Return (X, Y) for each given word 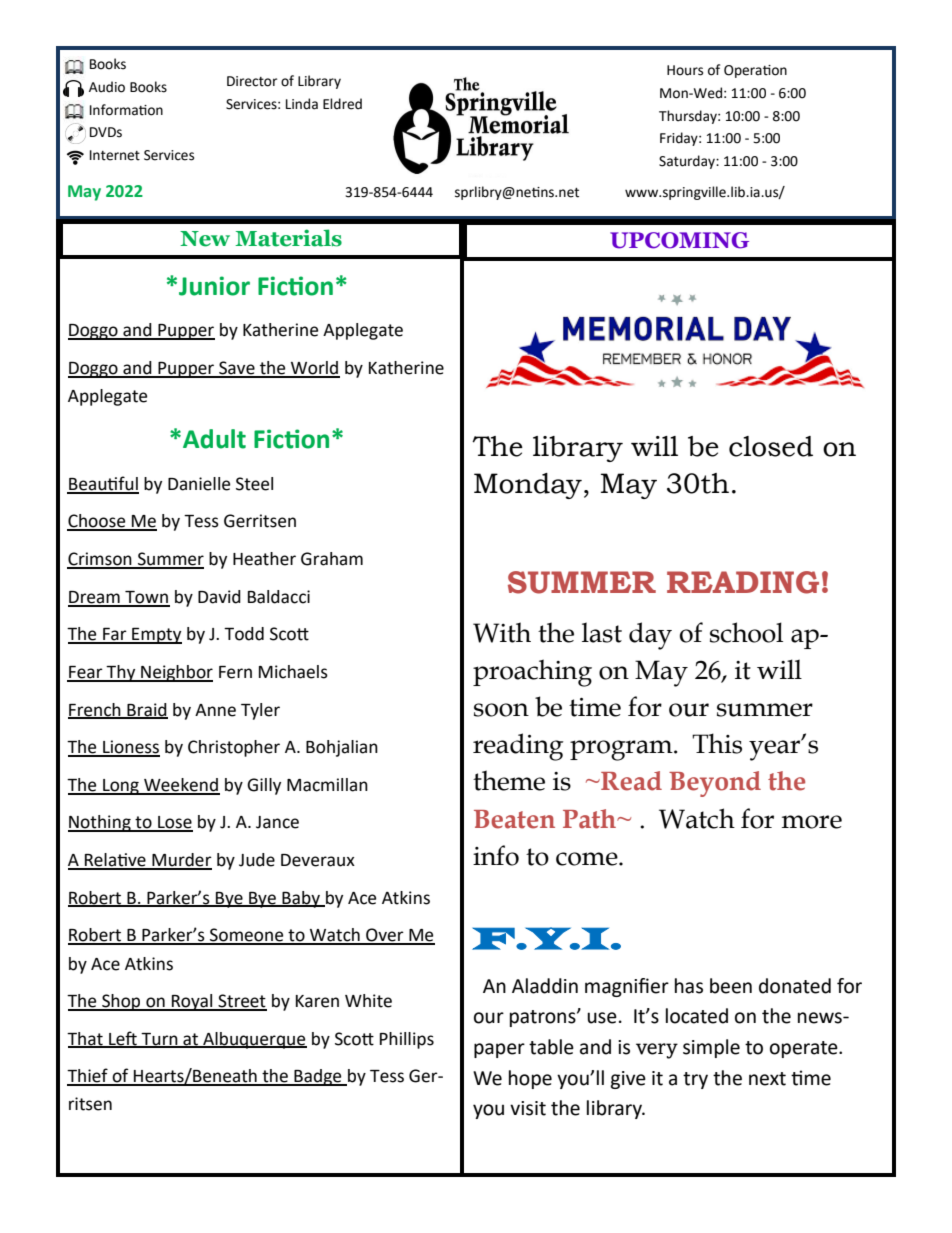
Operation (755, 71)
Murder (181, 861)
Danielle (199, 484)
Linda (302, 104)
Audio (107, 87)
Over (385, 936)
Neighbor (176, 673)
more (812, 822)
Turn (160, 1040)
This (717, 743)
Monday (528, 486)
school (746, 632)
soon (501, 710)
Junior (214, 286)
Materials (288, 238)
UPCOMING (679, 240)
